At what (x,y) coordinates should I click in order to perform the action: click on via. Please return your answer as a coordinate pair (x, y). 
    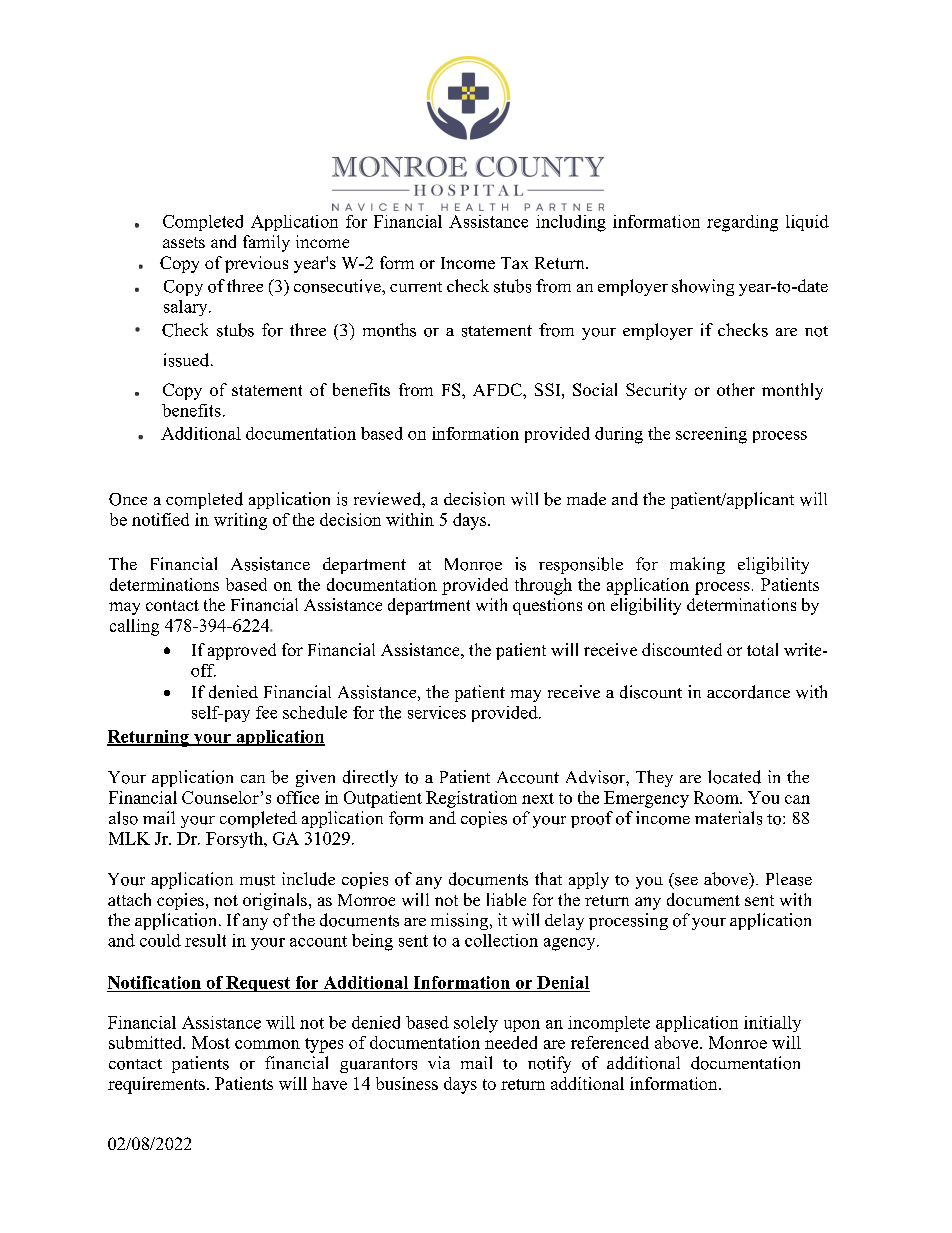
    Looking at the image, I should click on (439, 1062).
